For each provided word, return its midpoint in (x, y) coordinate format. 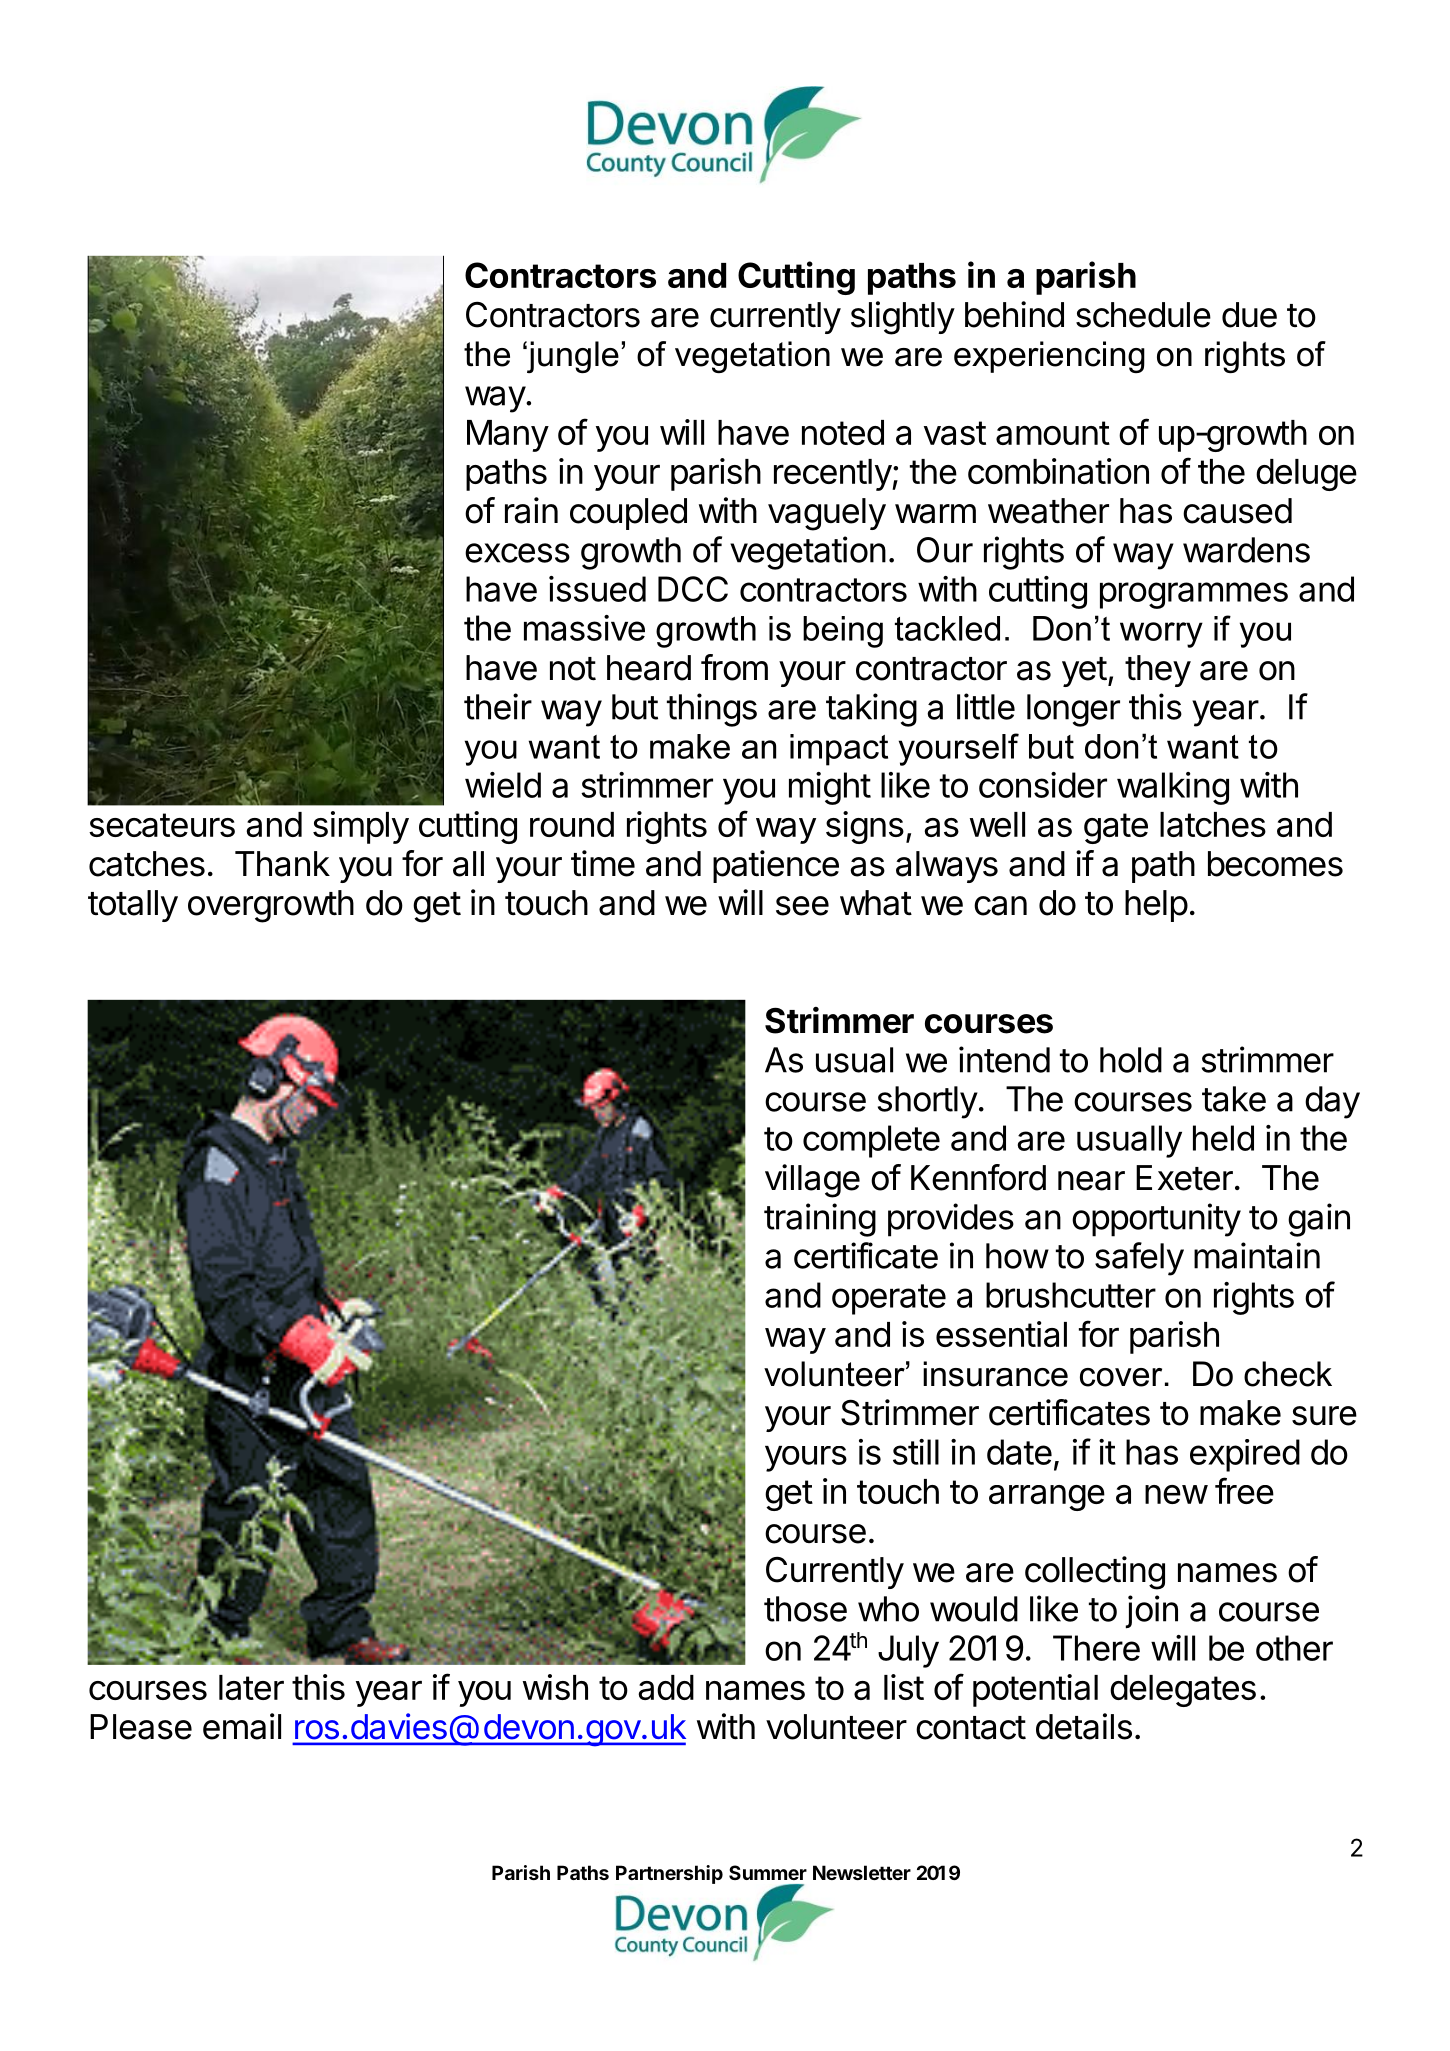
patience (776, 866)
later (251, 1687)
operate (889, 1299)
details (1084, 1726)
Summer (768, 1872)
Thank (282, 864)
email (242, 1726)
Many (508, 436)
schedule (1143, 315)
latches (1213, 824)
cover (1121, 1377)
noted (843, 432)
